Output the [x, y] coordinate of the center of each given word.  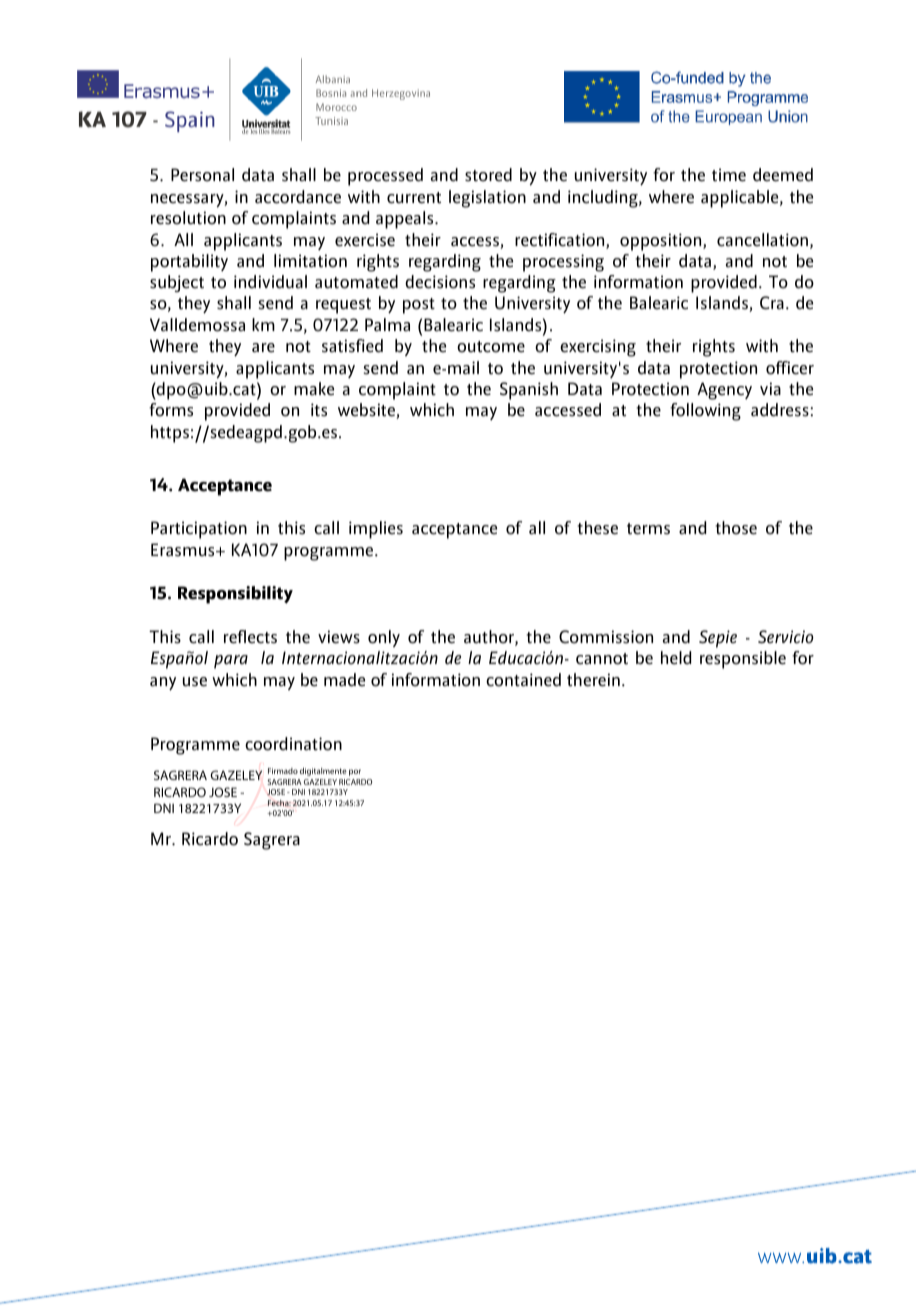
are [263, 348]
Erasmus [184, 550]
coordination [293, 744]
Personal [202, 175]
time [729, 175]
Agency [724, 391]
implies [376, 530]
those [736, 528]
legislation [487, 199]
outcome [491, 347]
